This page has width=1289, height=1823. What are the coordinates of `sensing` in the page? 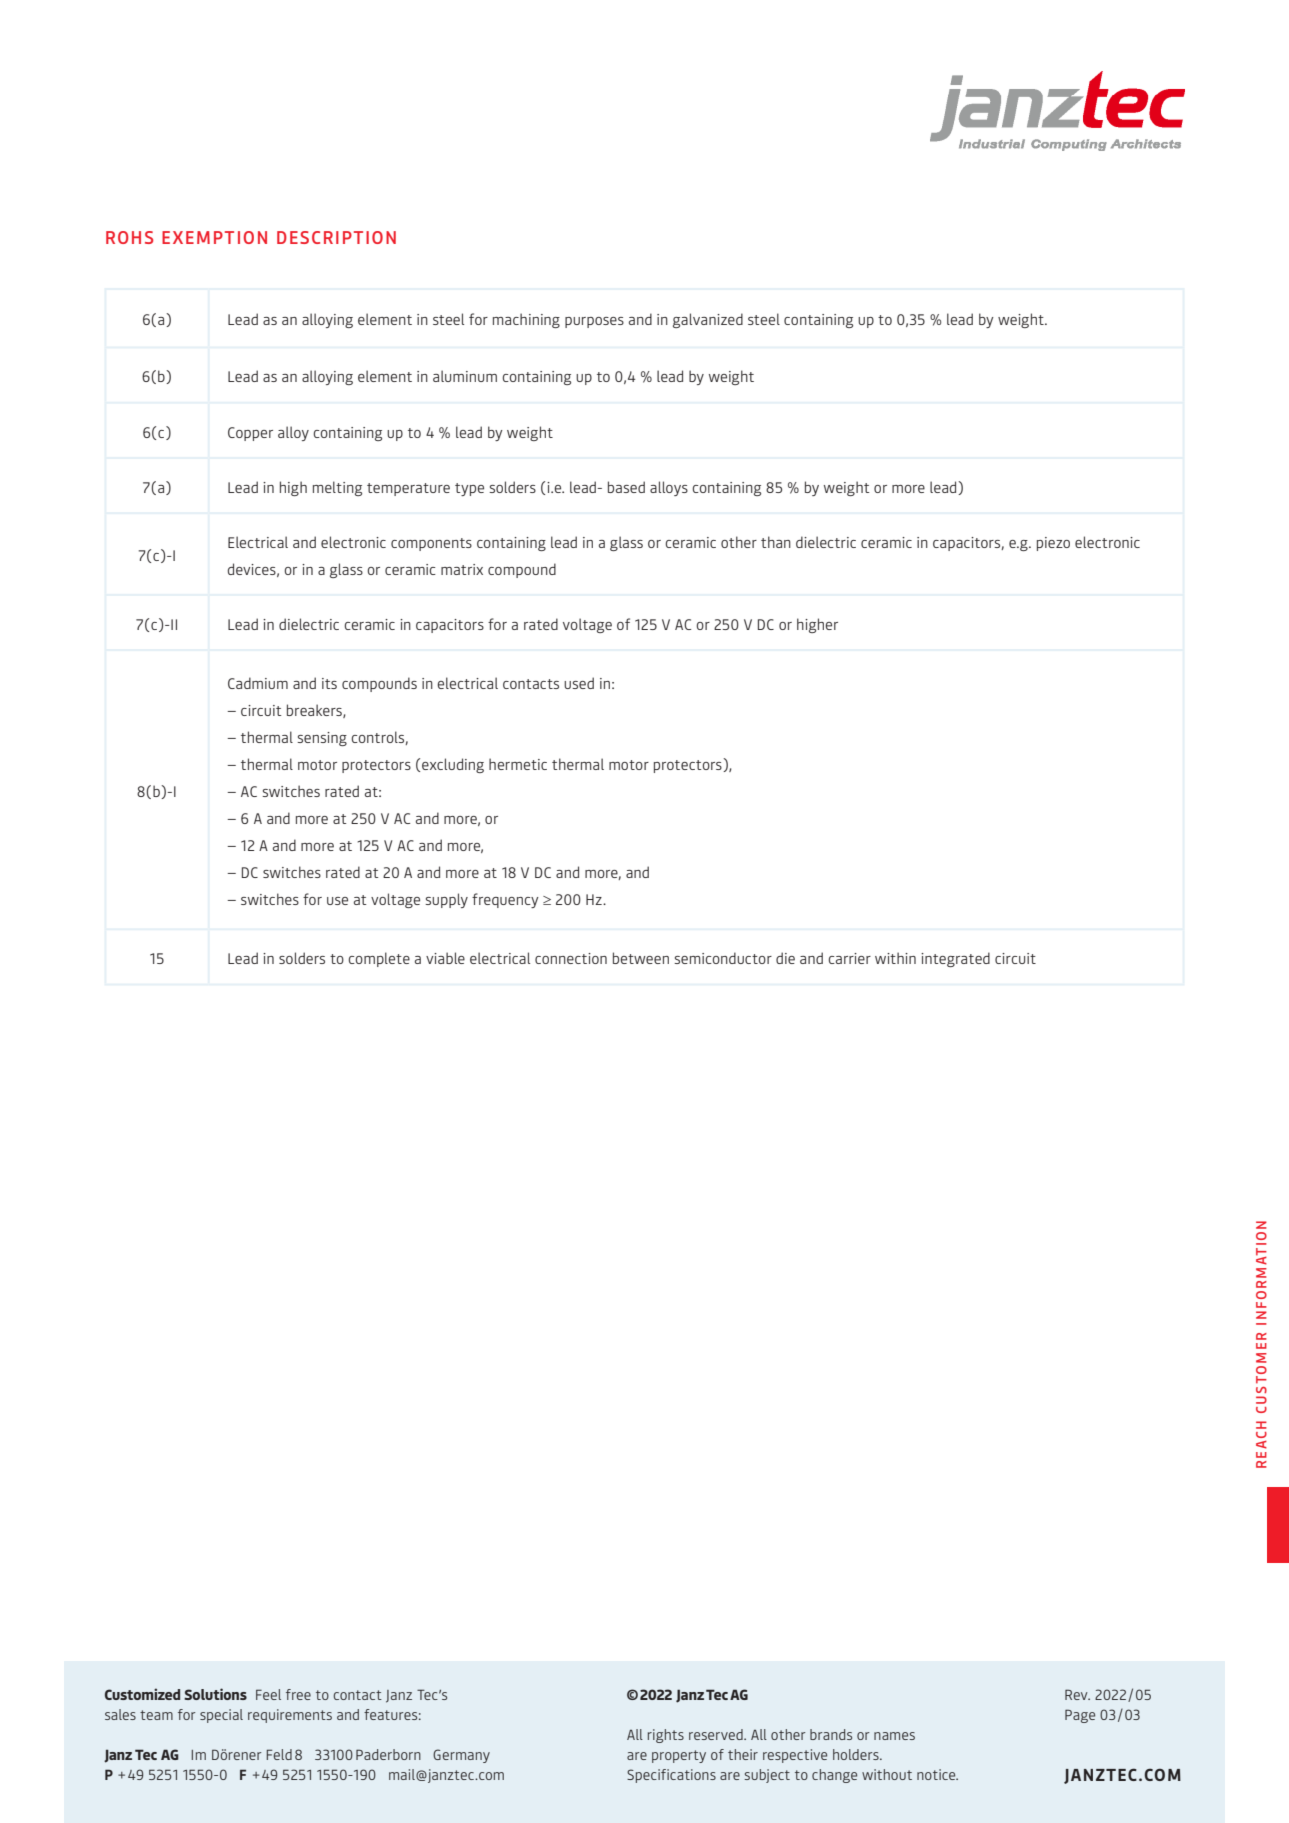 It's located at (322, 739).
